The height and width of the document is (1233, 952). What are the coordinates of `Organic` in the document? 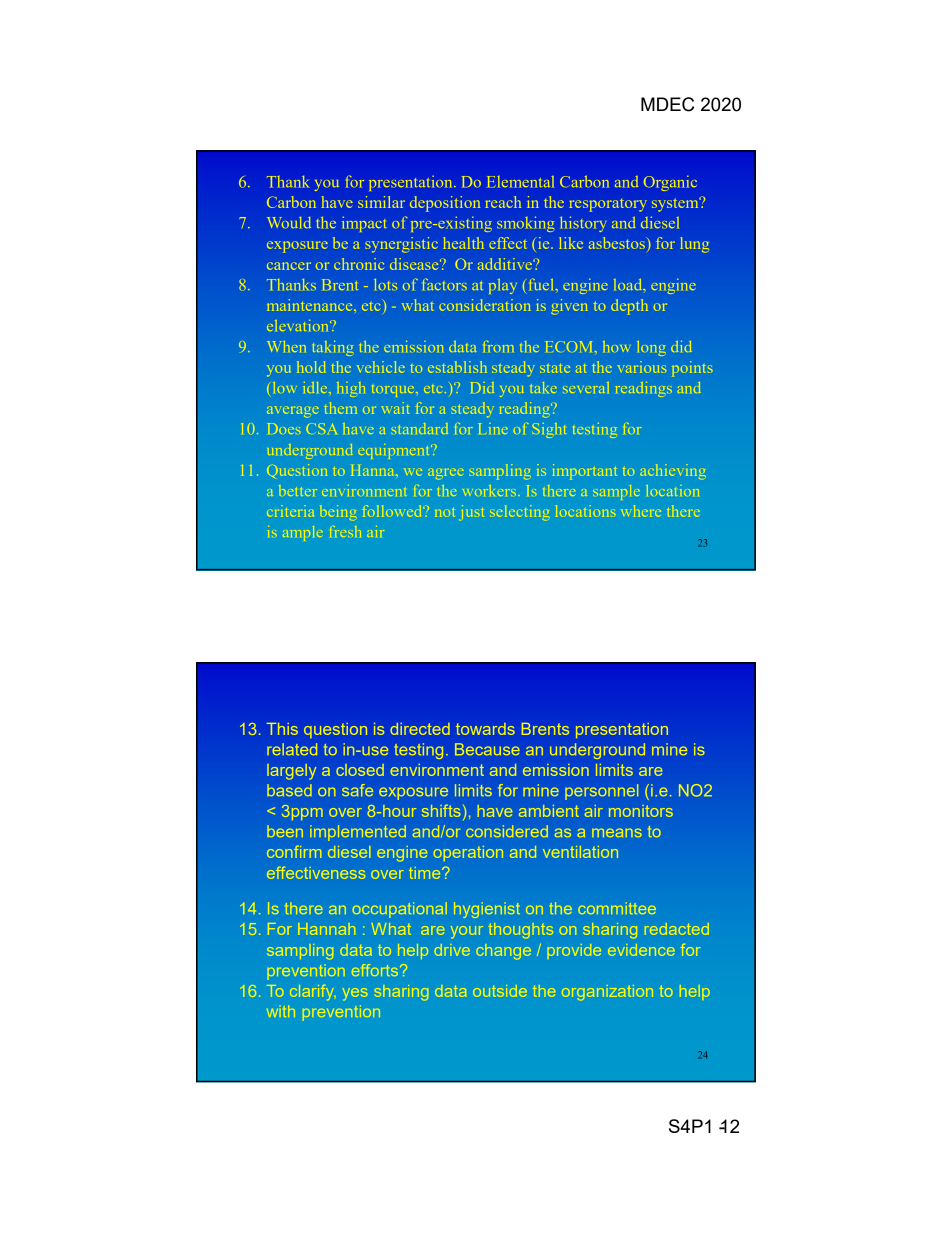 It's located at (670, 183).
